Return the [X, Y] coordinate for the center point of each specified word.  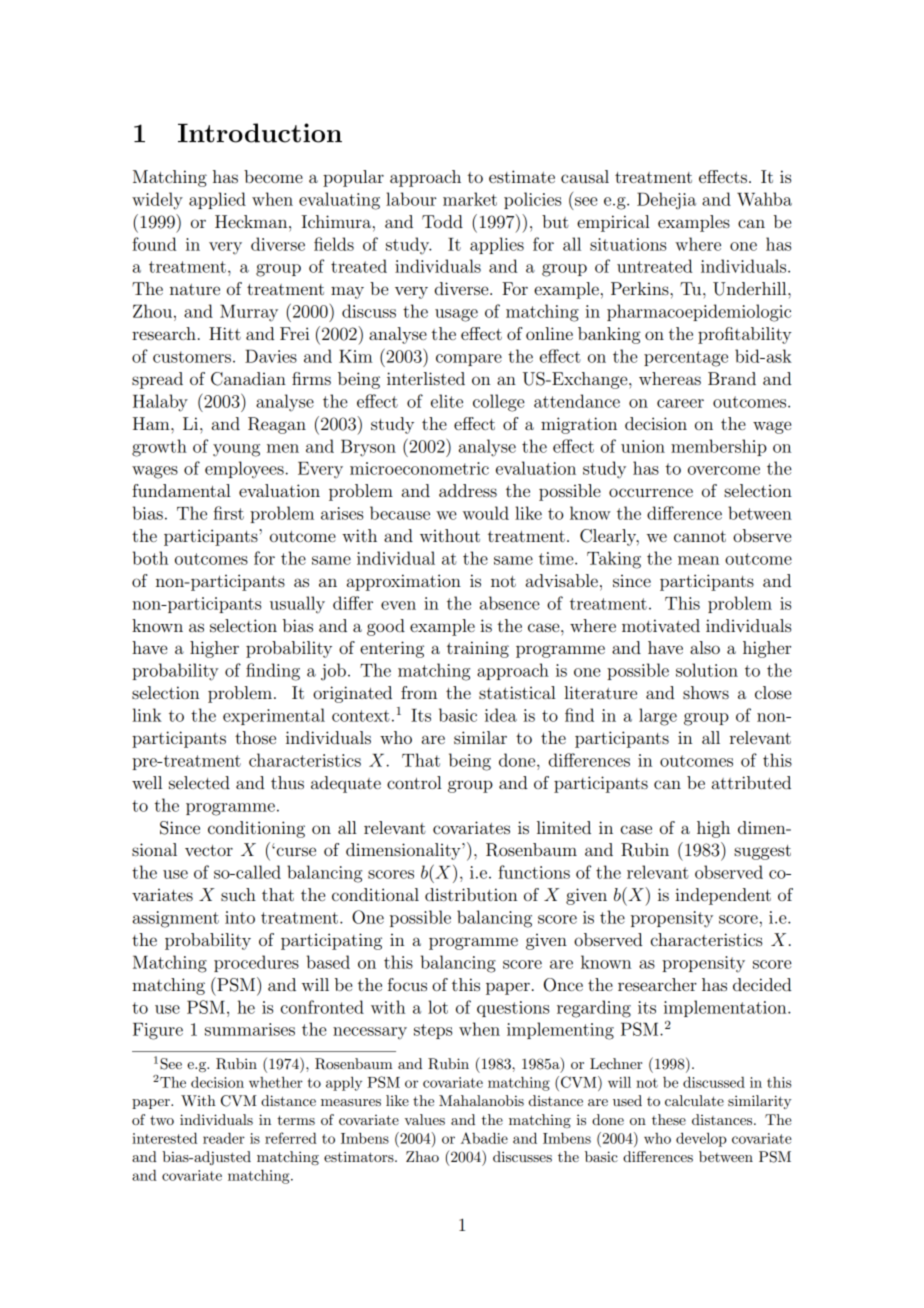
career [680, 403]
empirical [613, 223]
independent [723, 896]
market [470, 199]
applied [217, 200]
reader [224, 1138]
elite [447, 401]
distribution [471, 894]
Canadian [248, 379]
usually [297, 605]
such [238, 894]
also [705, 647]
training [478, 649]
